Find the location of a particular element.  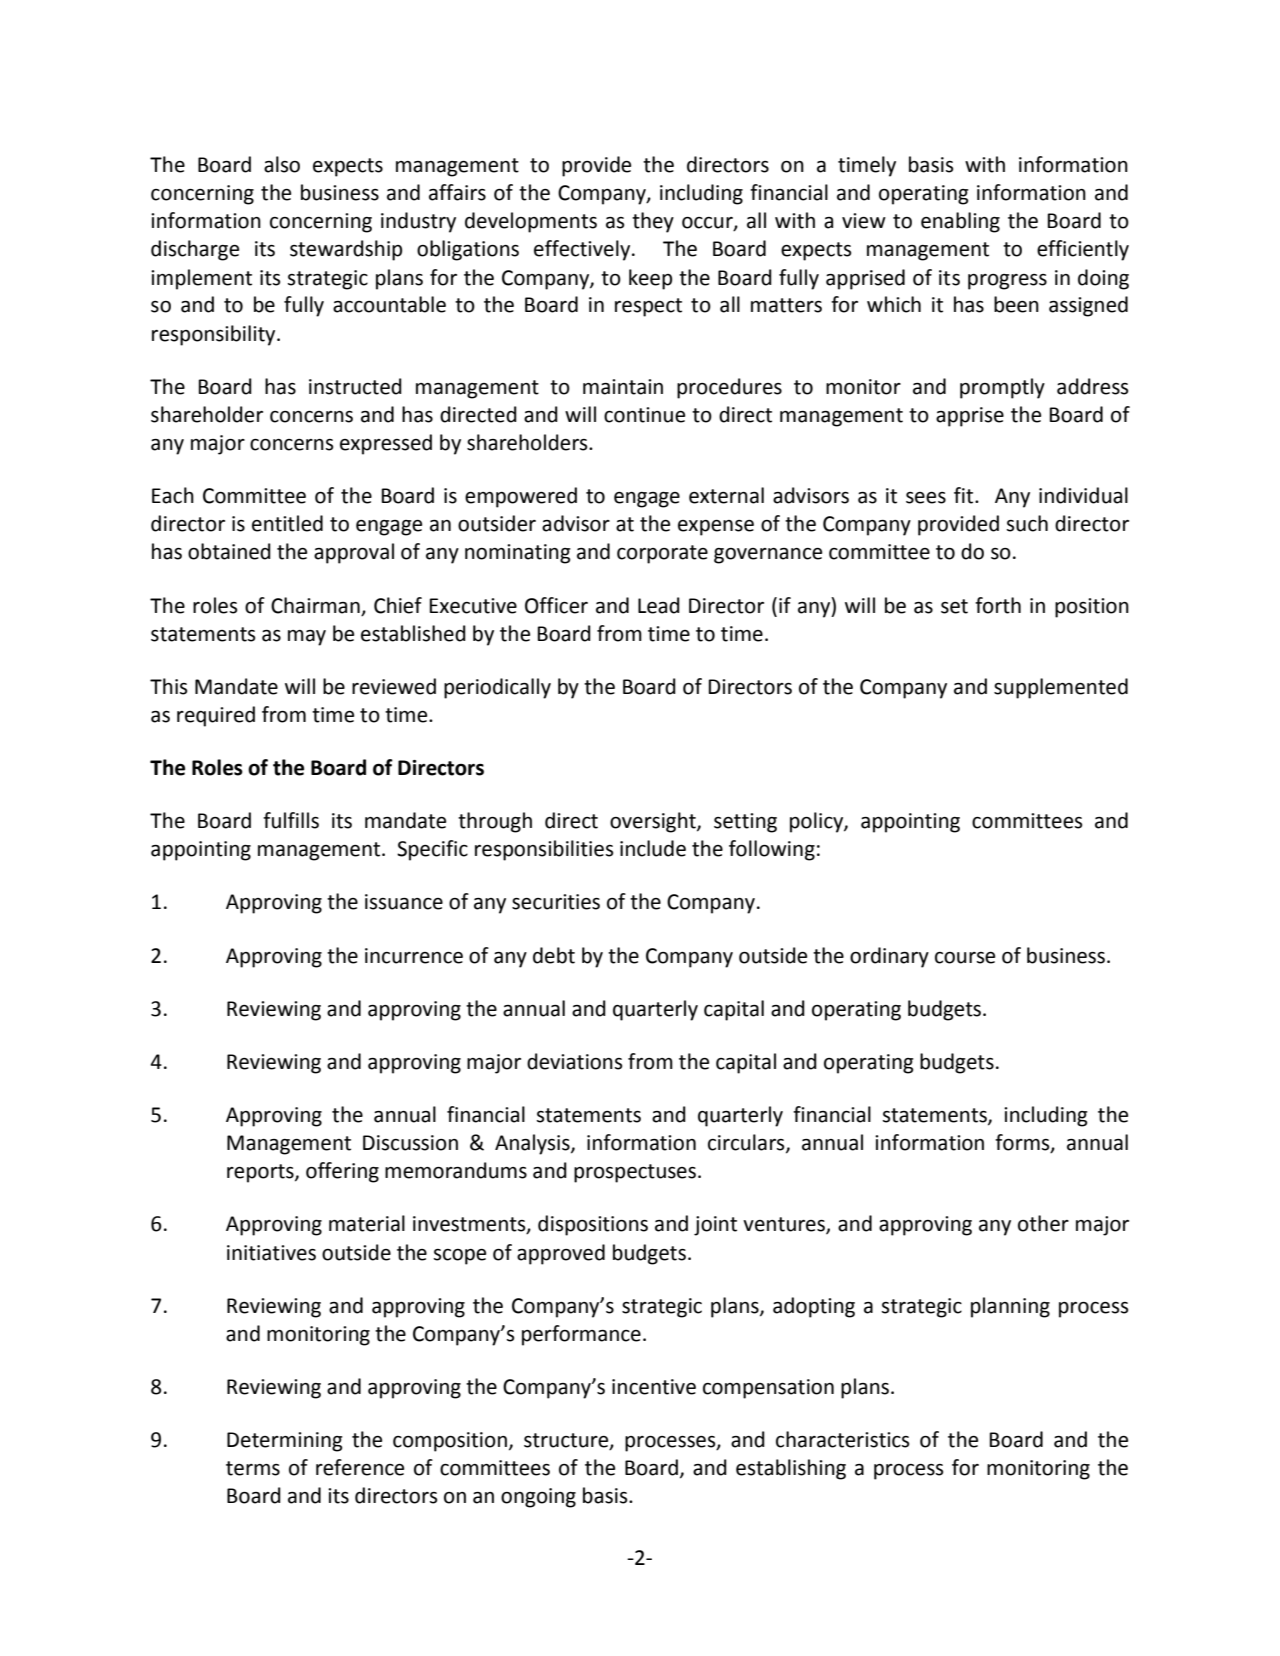

Determining is located at coordinates (285, 1442).
